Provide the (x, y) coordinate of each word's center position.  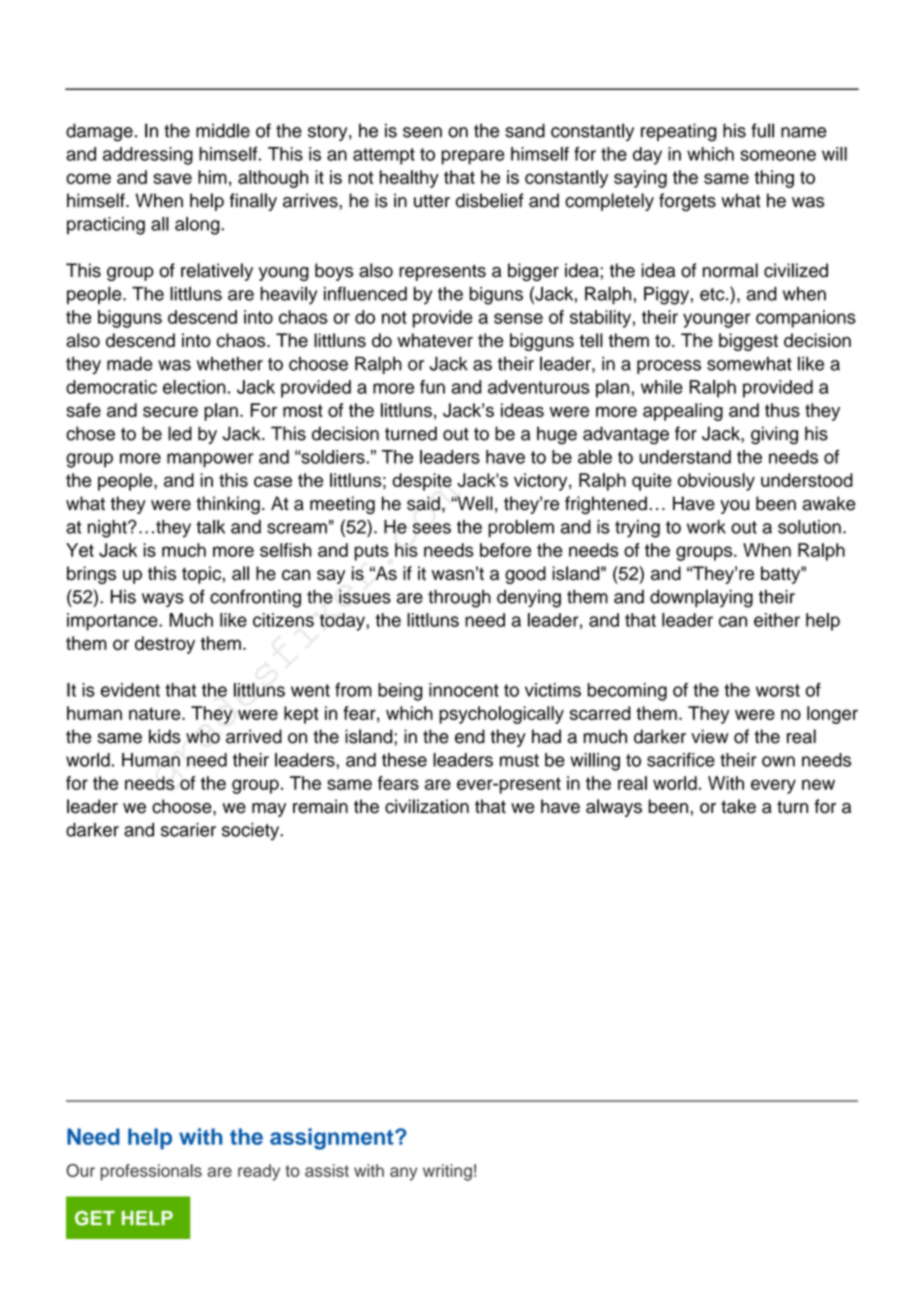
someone (778, 155)
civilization (427, 806)
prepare (473, 157)
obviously (716, 482)
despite (422, 482)
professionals (151, 1172)
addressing (148, 156)
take (738, 806)
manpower (210, 460)
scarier (188, 830)
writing (447, 1172)
